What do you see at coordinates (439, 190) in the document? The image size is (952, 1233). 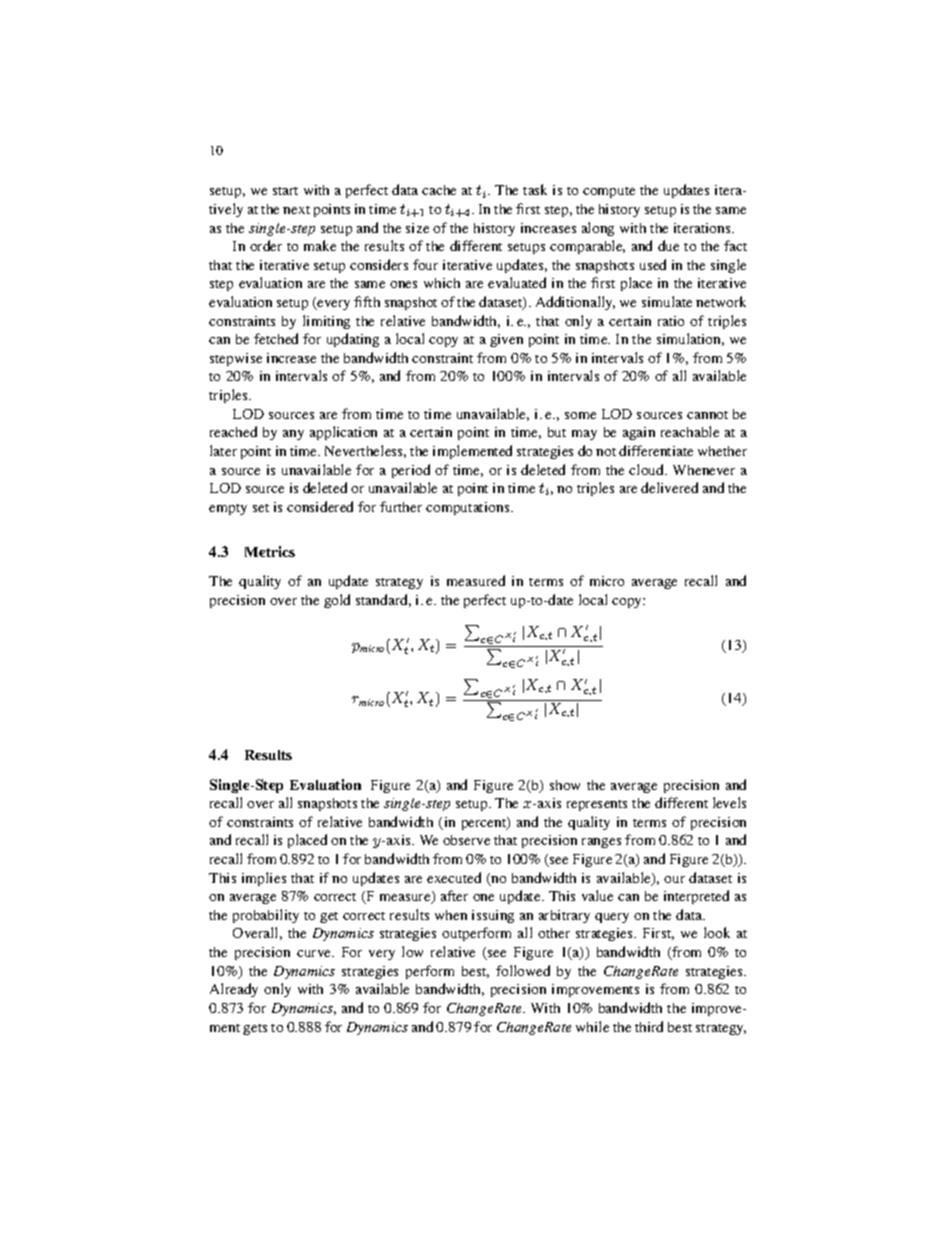 I see `cache` at bounding box center [439, 190].
